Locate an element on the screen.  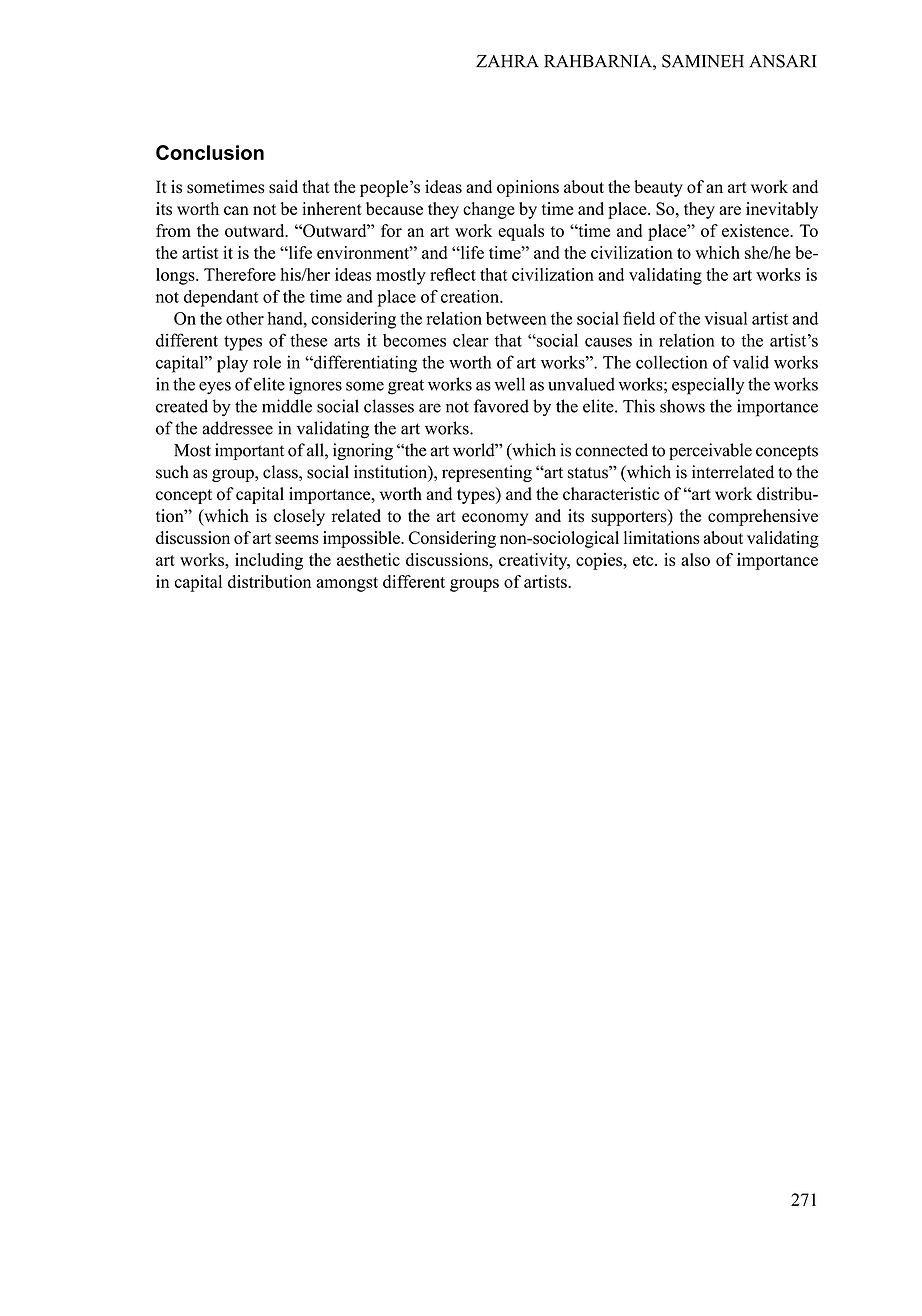
existence is located at coordinates (756, 230).
